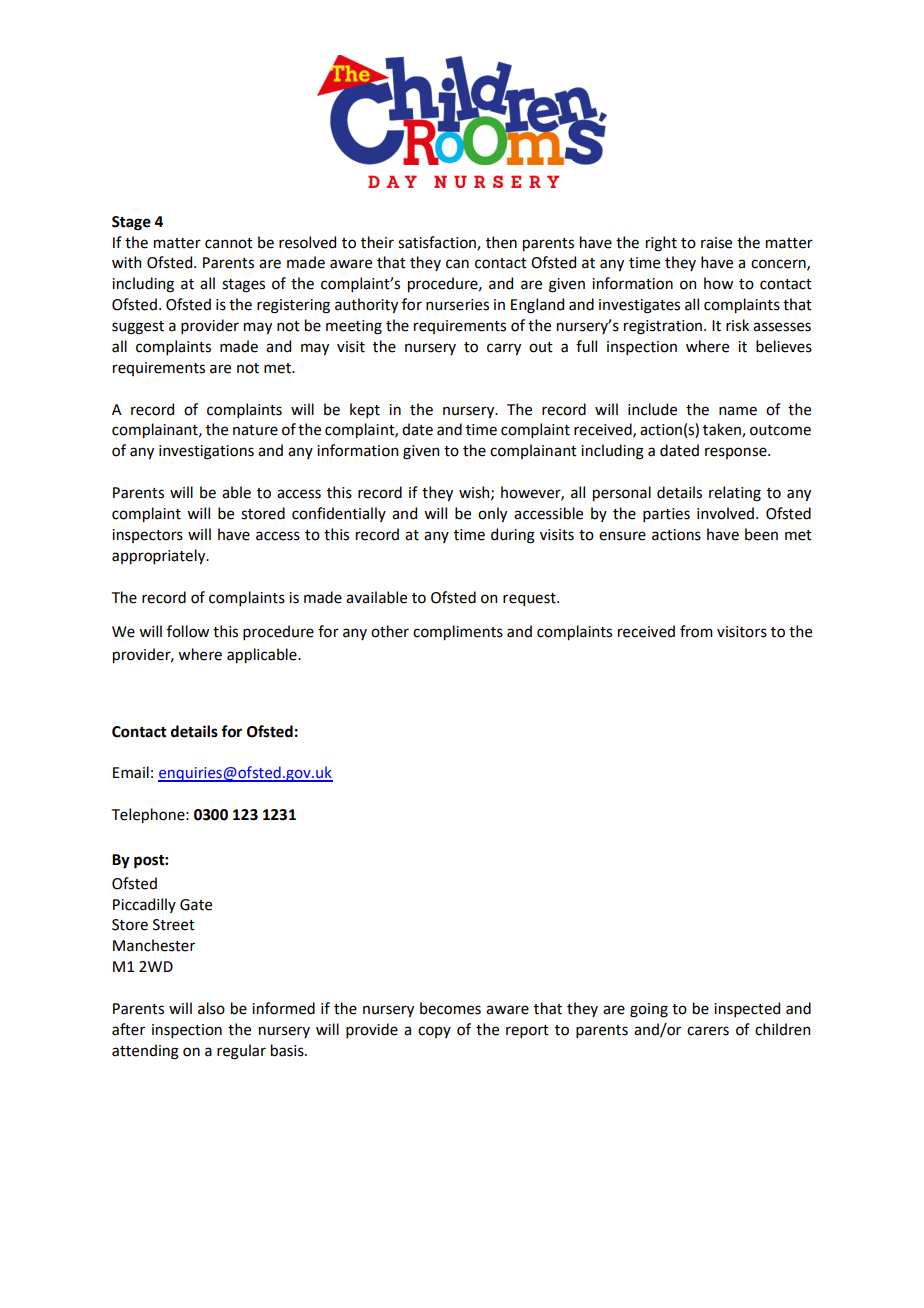 The image size is (924, 1308). What do you see at coordinates (501, 242) in the screenshot?
I see `then` at bounding box center [501, 242].
